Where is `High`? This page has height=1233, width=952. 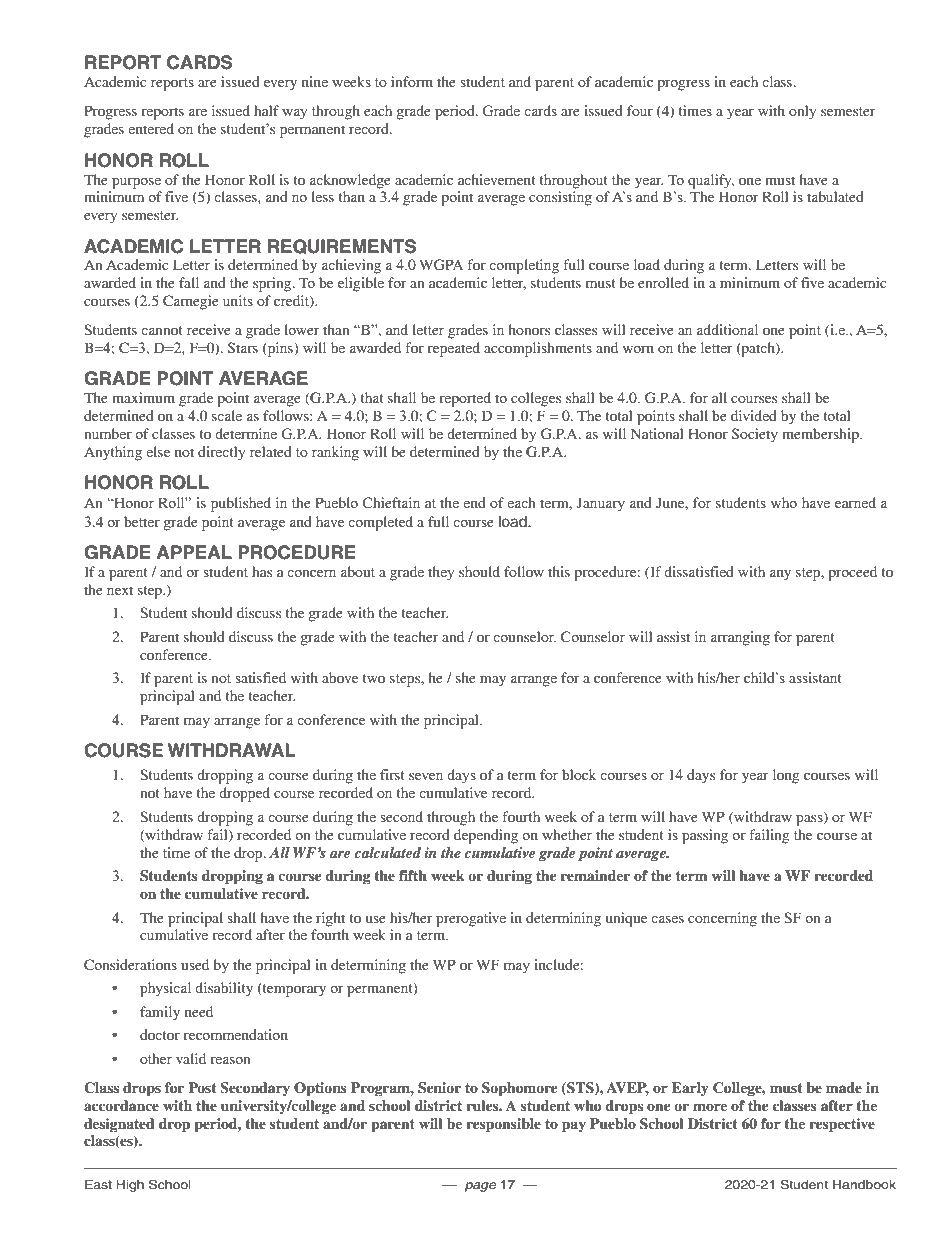 High is located at coordinates (130, 1186).
